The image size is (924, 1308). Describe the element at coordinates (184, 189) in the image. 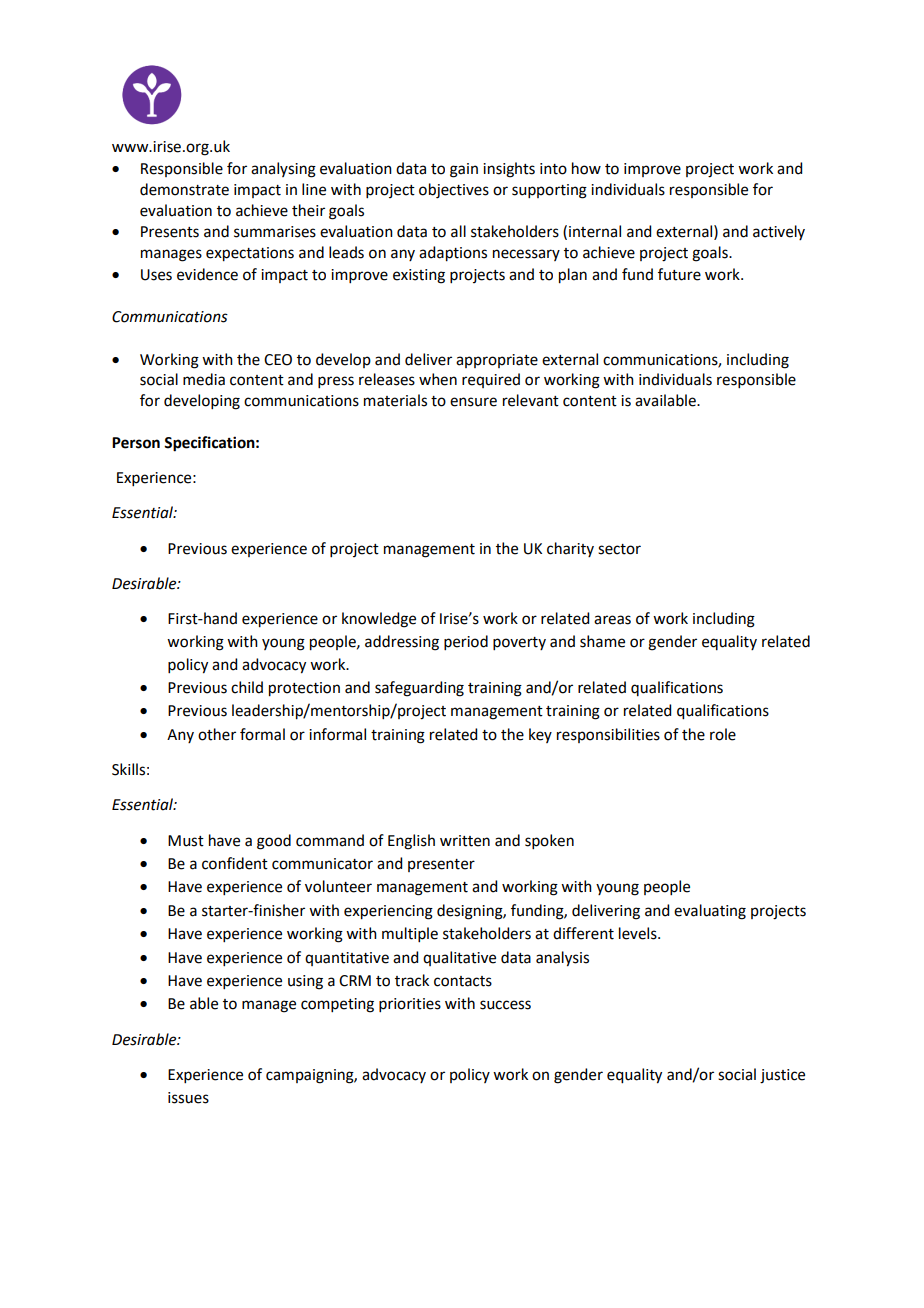

I see `demonstrate` at that location.
